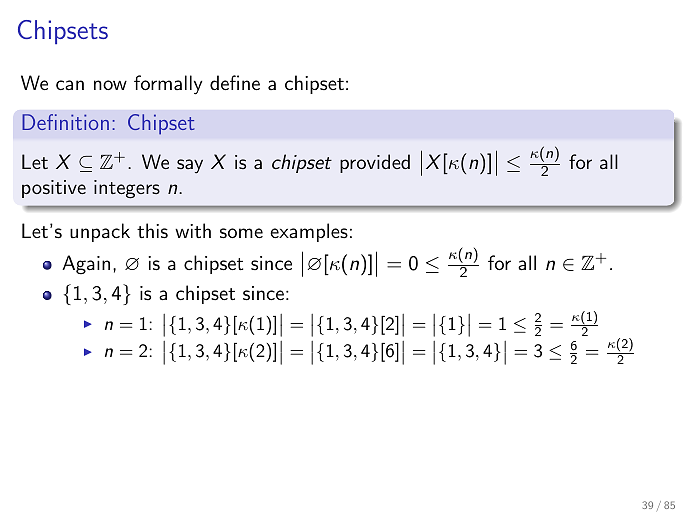 Image resolution: width=688 pixels, height=516 pixels. What do you see at coordinates (241, 233) in the page?
I see `some` at bounding box center [241, 233].
